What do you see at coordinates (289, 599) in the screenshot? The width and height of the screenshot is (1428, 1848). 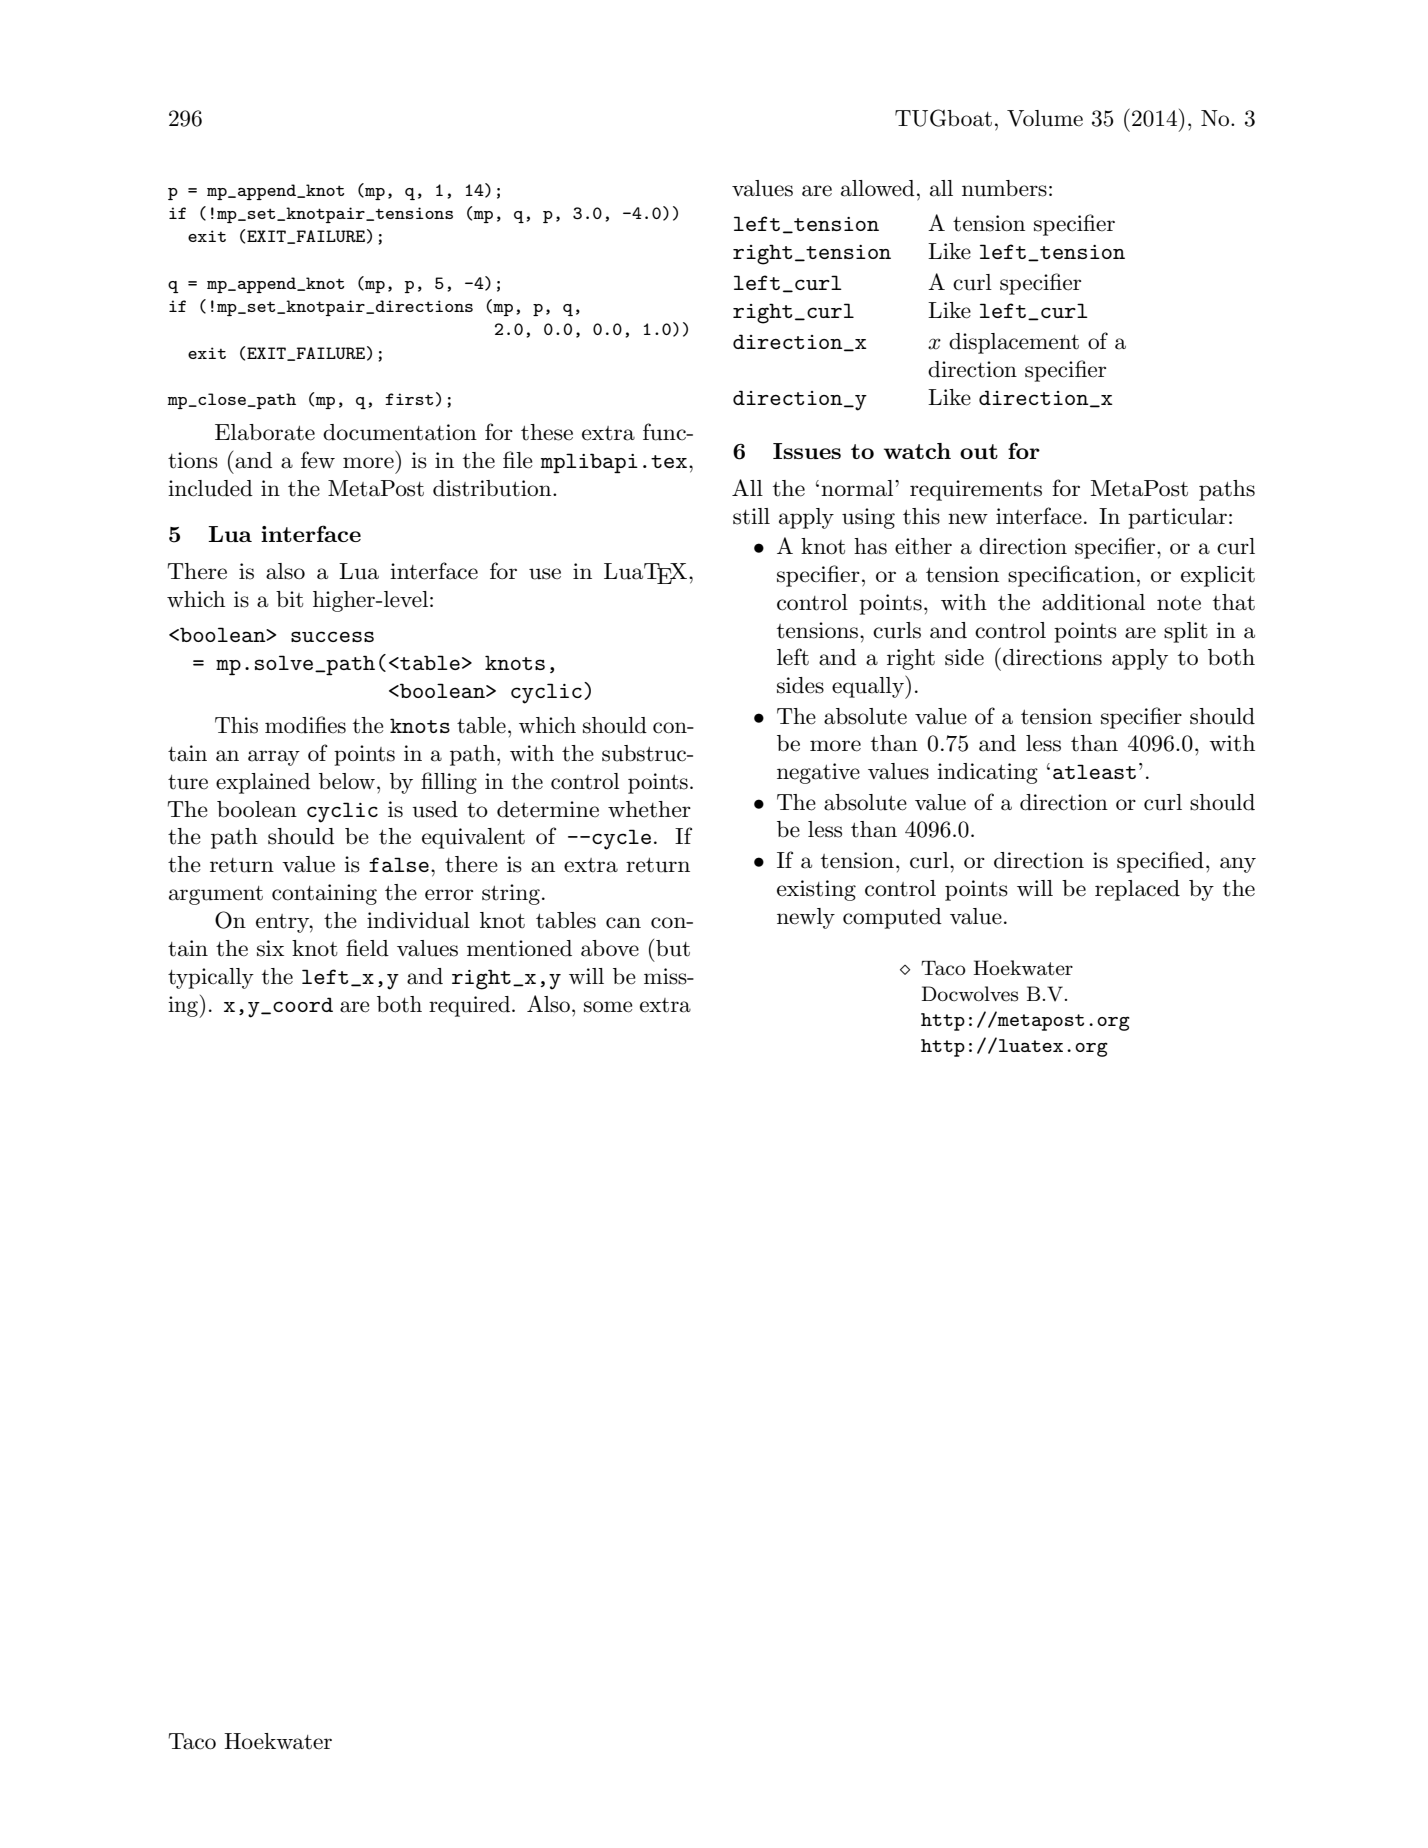 I see `bit` at bounding box center [289, 599].
